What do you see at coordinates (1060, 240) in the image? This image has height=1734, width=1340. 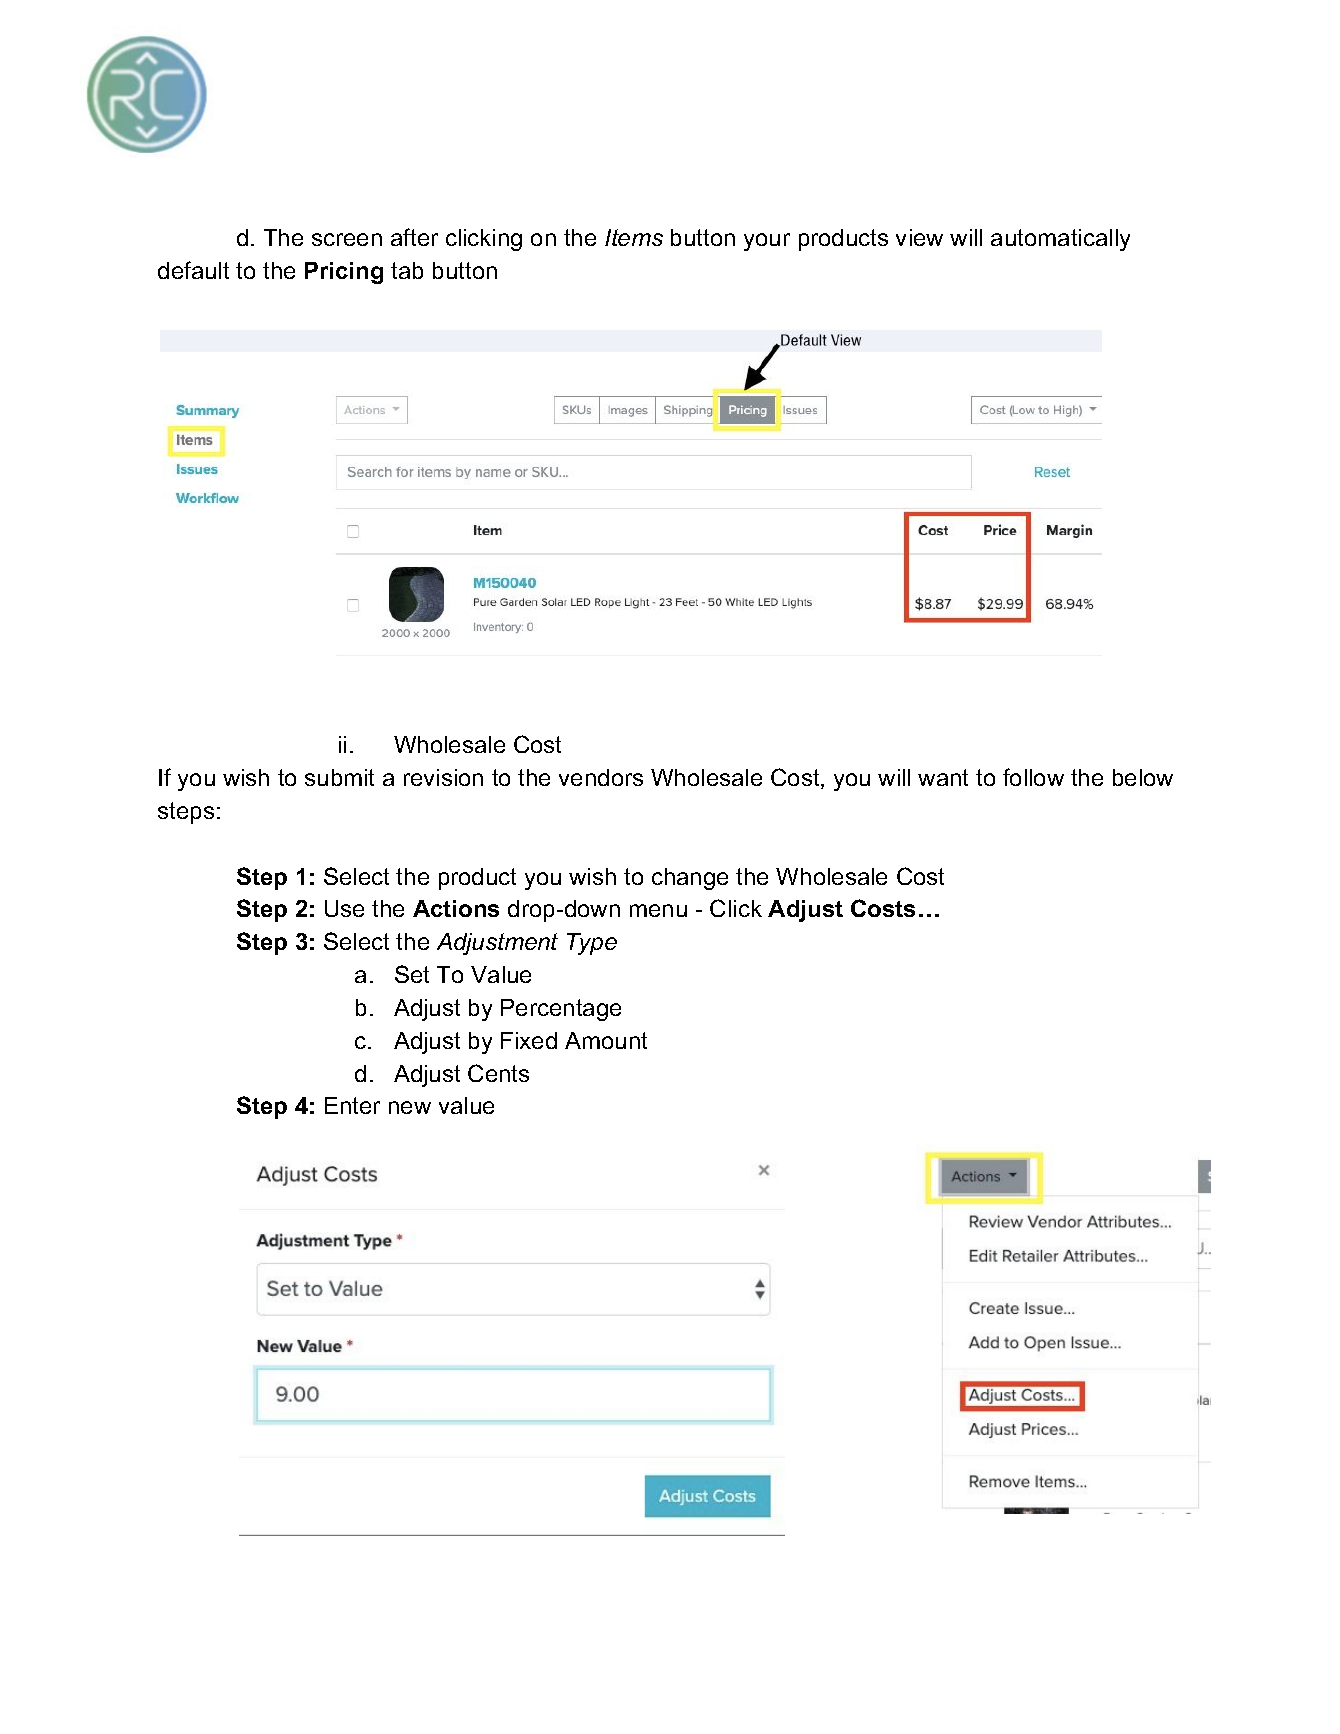 I see `automatically` at bounding box center [1060, 240].
